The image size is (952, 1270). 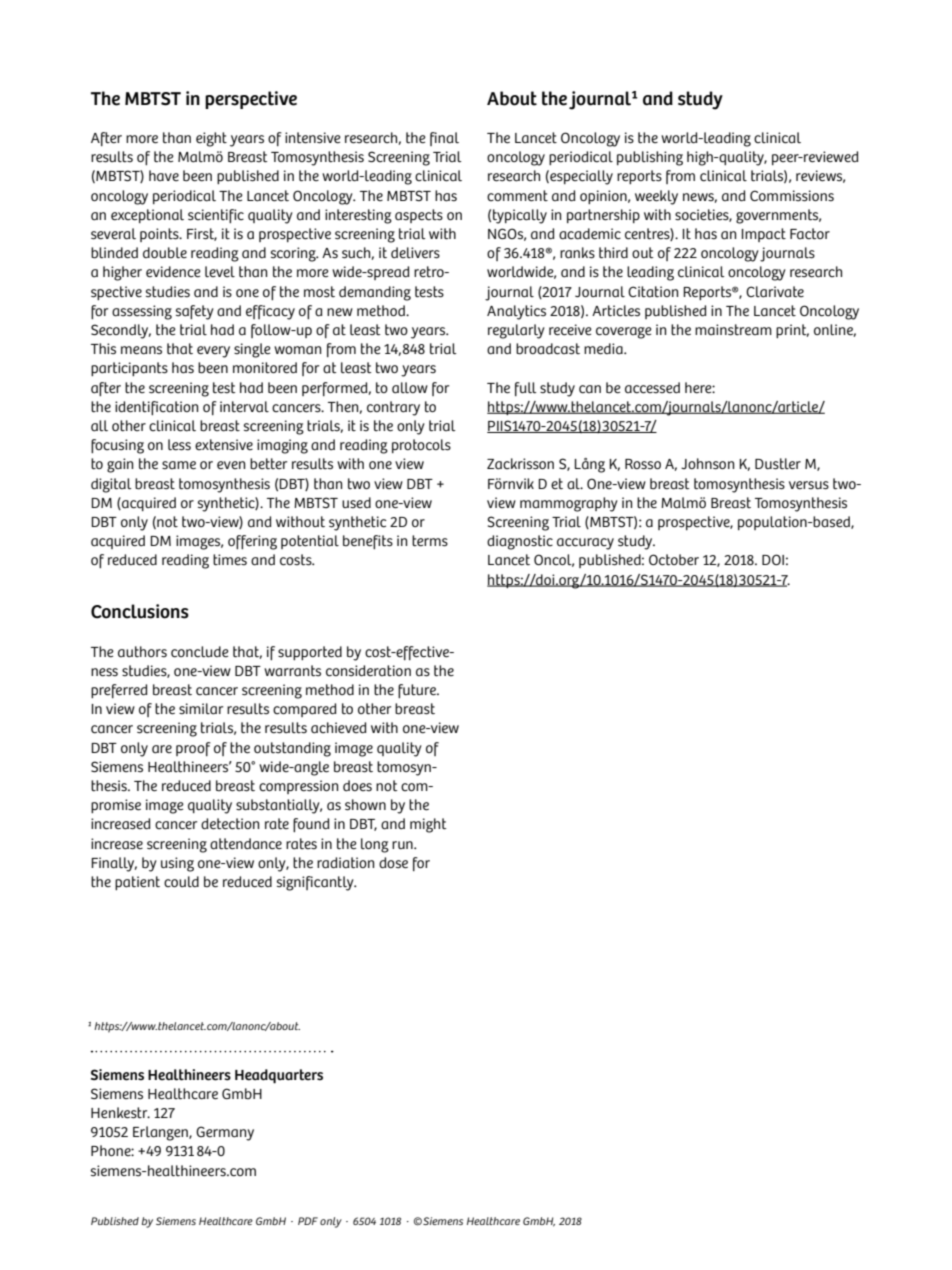 I want to click on Commissions, so click(x=792, y=196).
